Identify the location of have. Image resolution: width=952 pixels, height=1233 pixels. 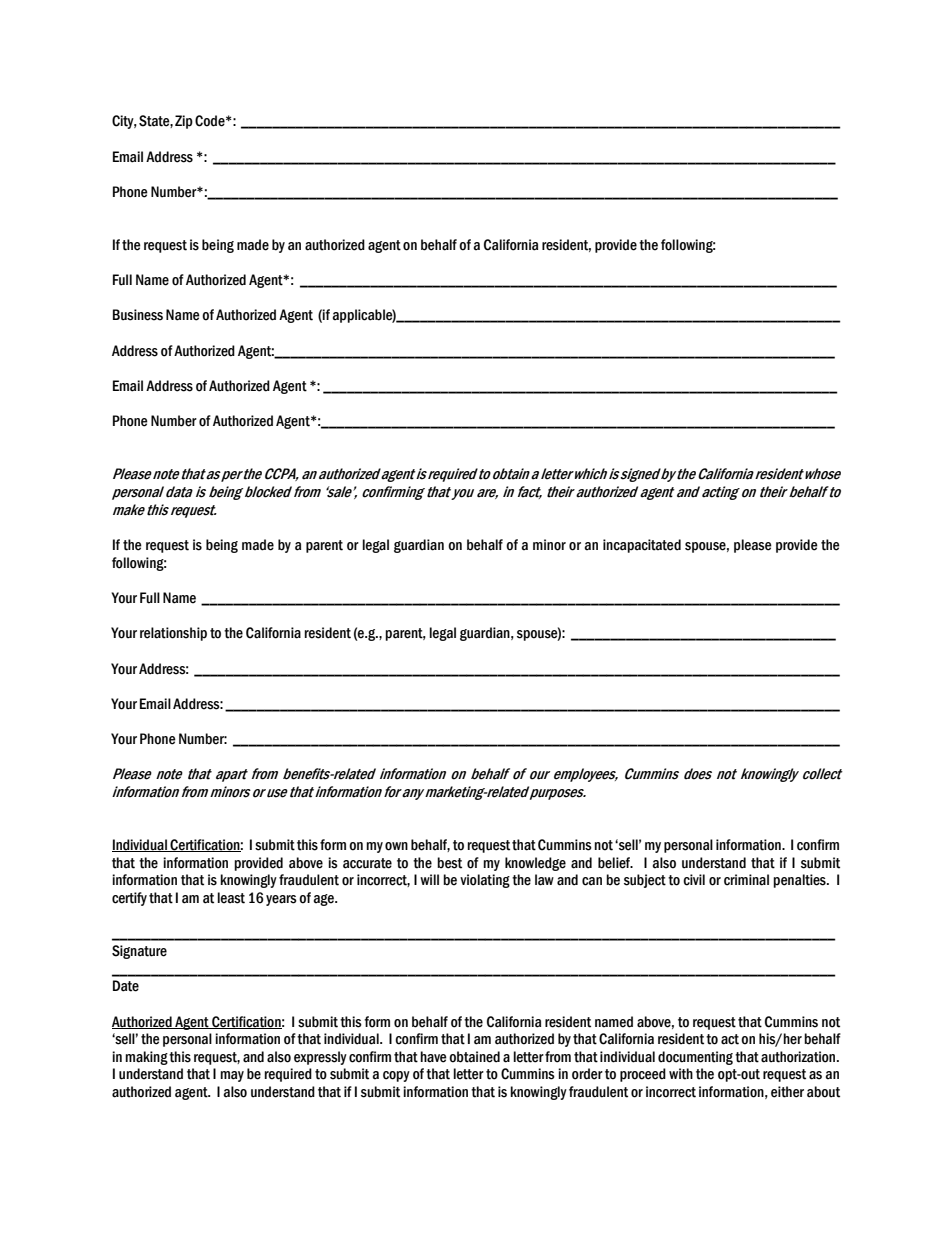
(433, 1057).
